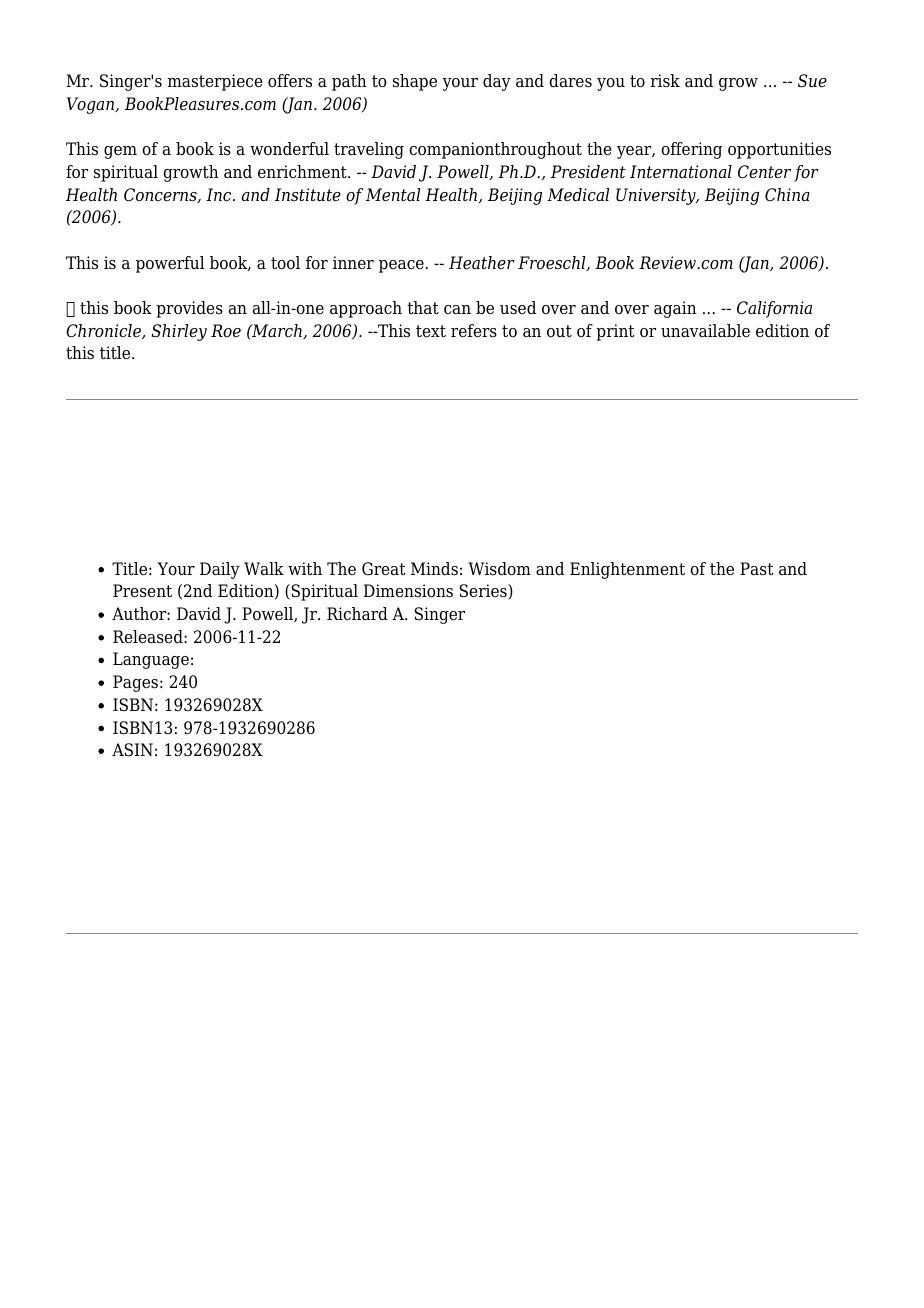 The width and height of the screenshot is (924, 1308). Describe the element at coordinates (132, 750) in the screenshot. I see `ASIN` at that location.
